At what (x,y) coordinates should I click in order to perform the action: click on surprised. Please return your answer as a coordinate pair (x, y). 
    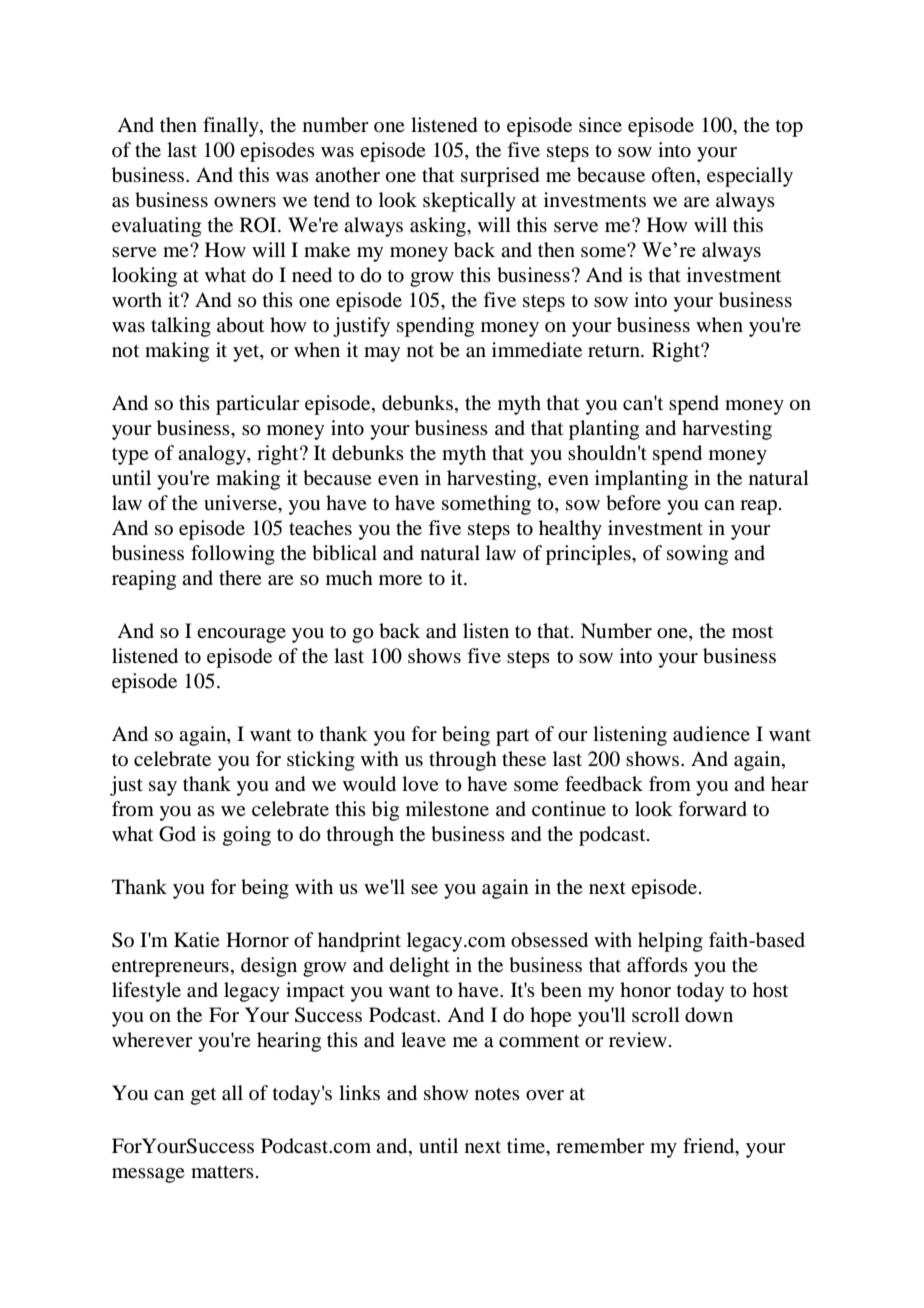
    Looking at the image, I should click on (500, 177).
